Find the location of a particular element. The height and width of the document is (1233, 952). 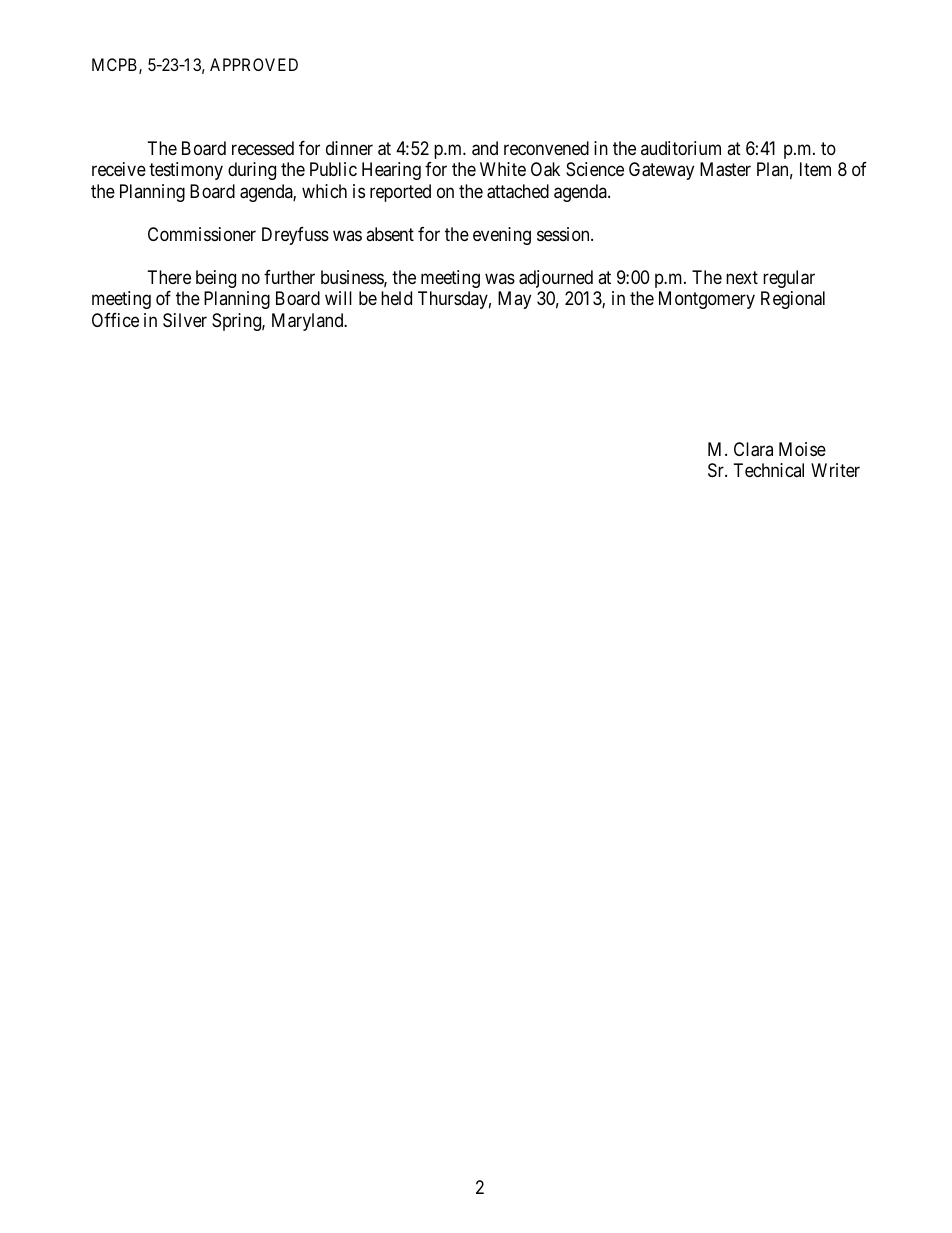

evening is located at coordinates (502, 236).
